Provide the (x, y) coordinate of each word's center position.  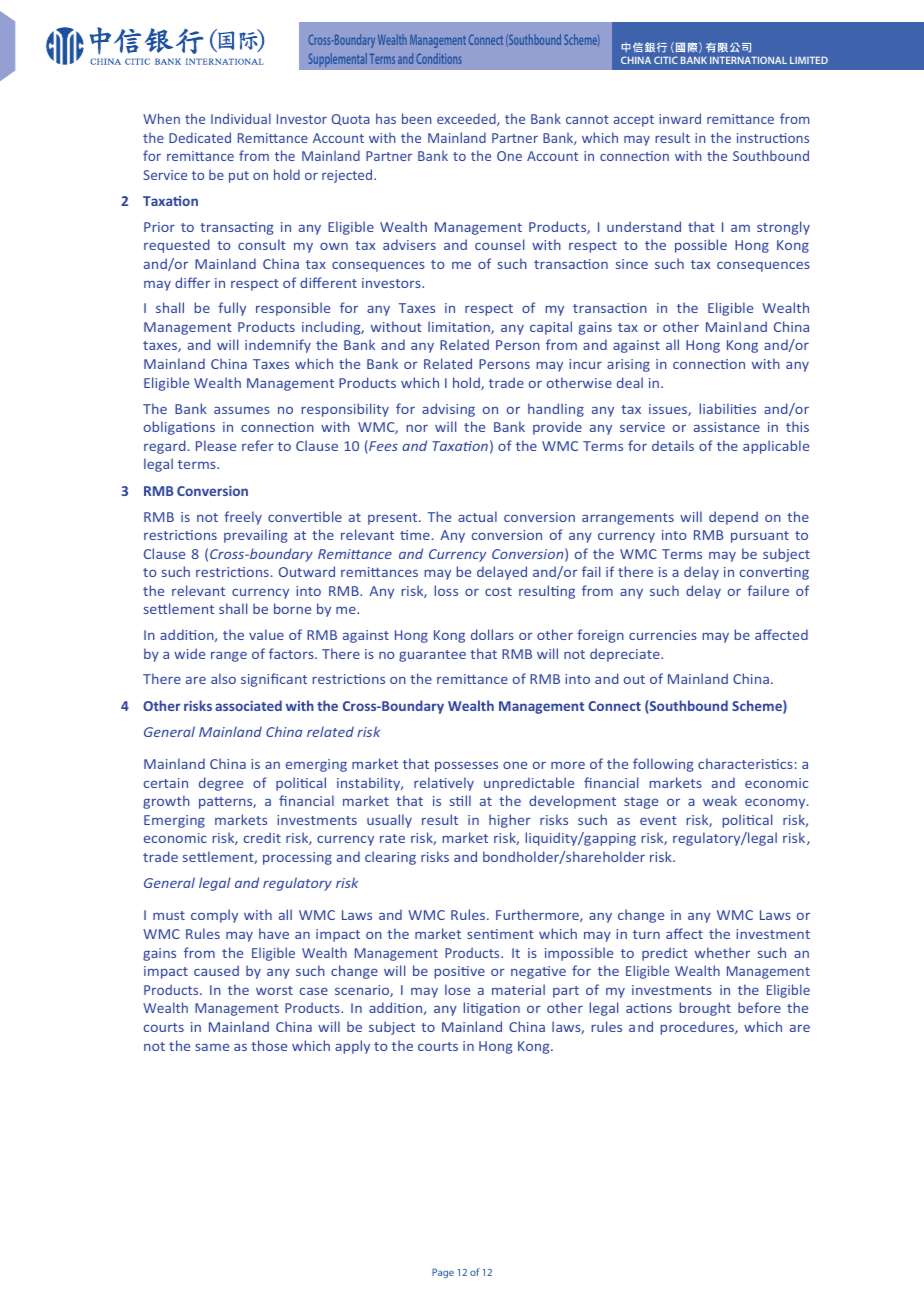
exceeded (467, 119)
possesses (466, 766)
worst (274, 990)
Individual (241, 118)
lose (457, 989)
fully (232, 309)
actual (477, 516)
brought (705, 1009)
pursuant (760, 537)
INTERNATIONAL (748, 60)
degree (221, 784)
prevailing (256, 536)
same (212, 1047)
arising (628, 365)
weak (720, 800)
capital (551, 328)
